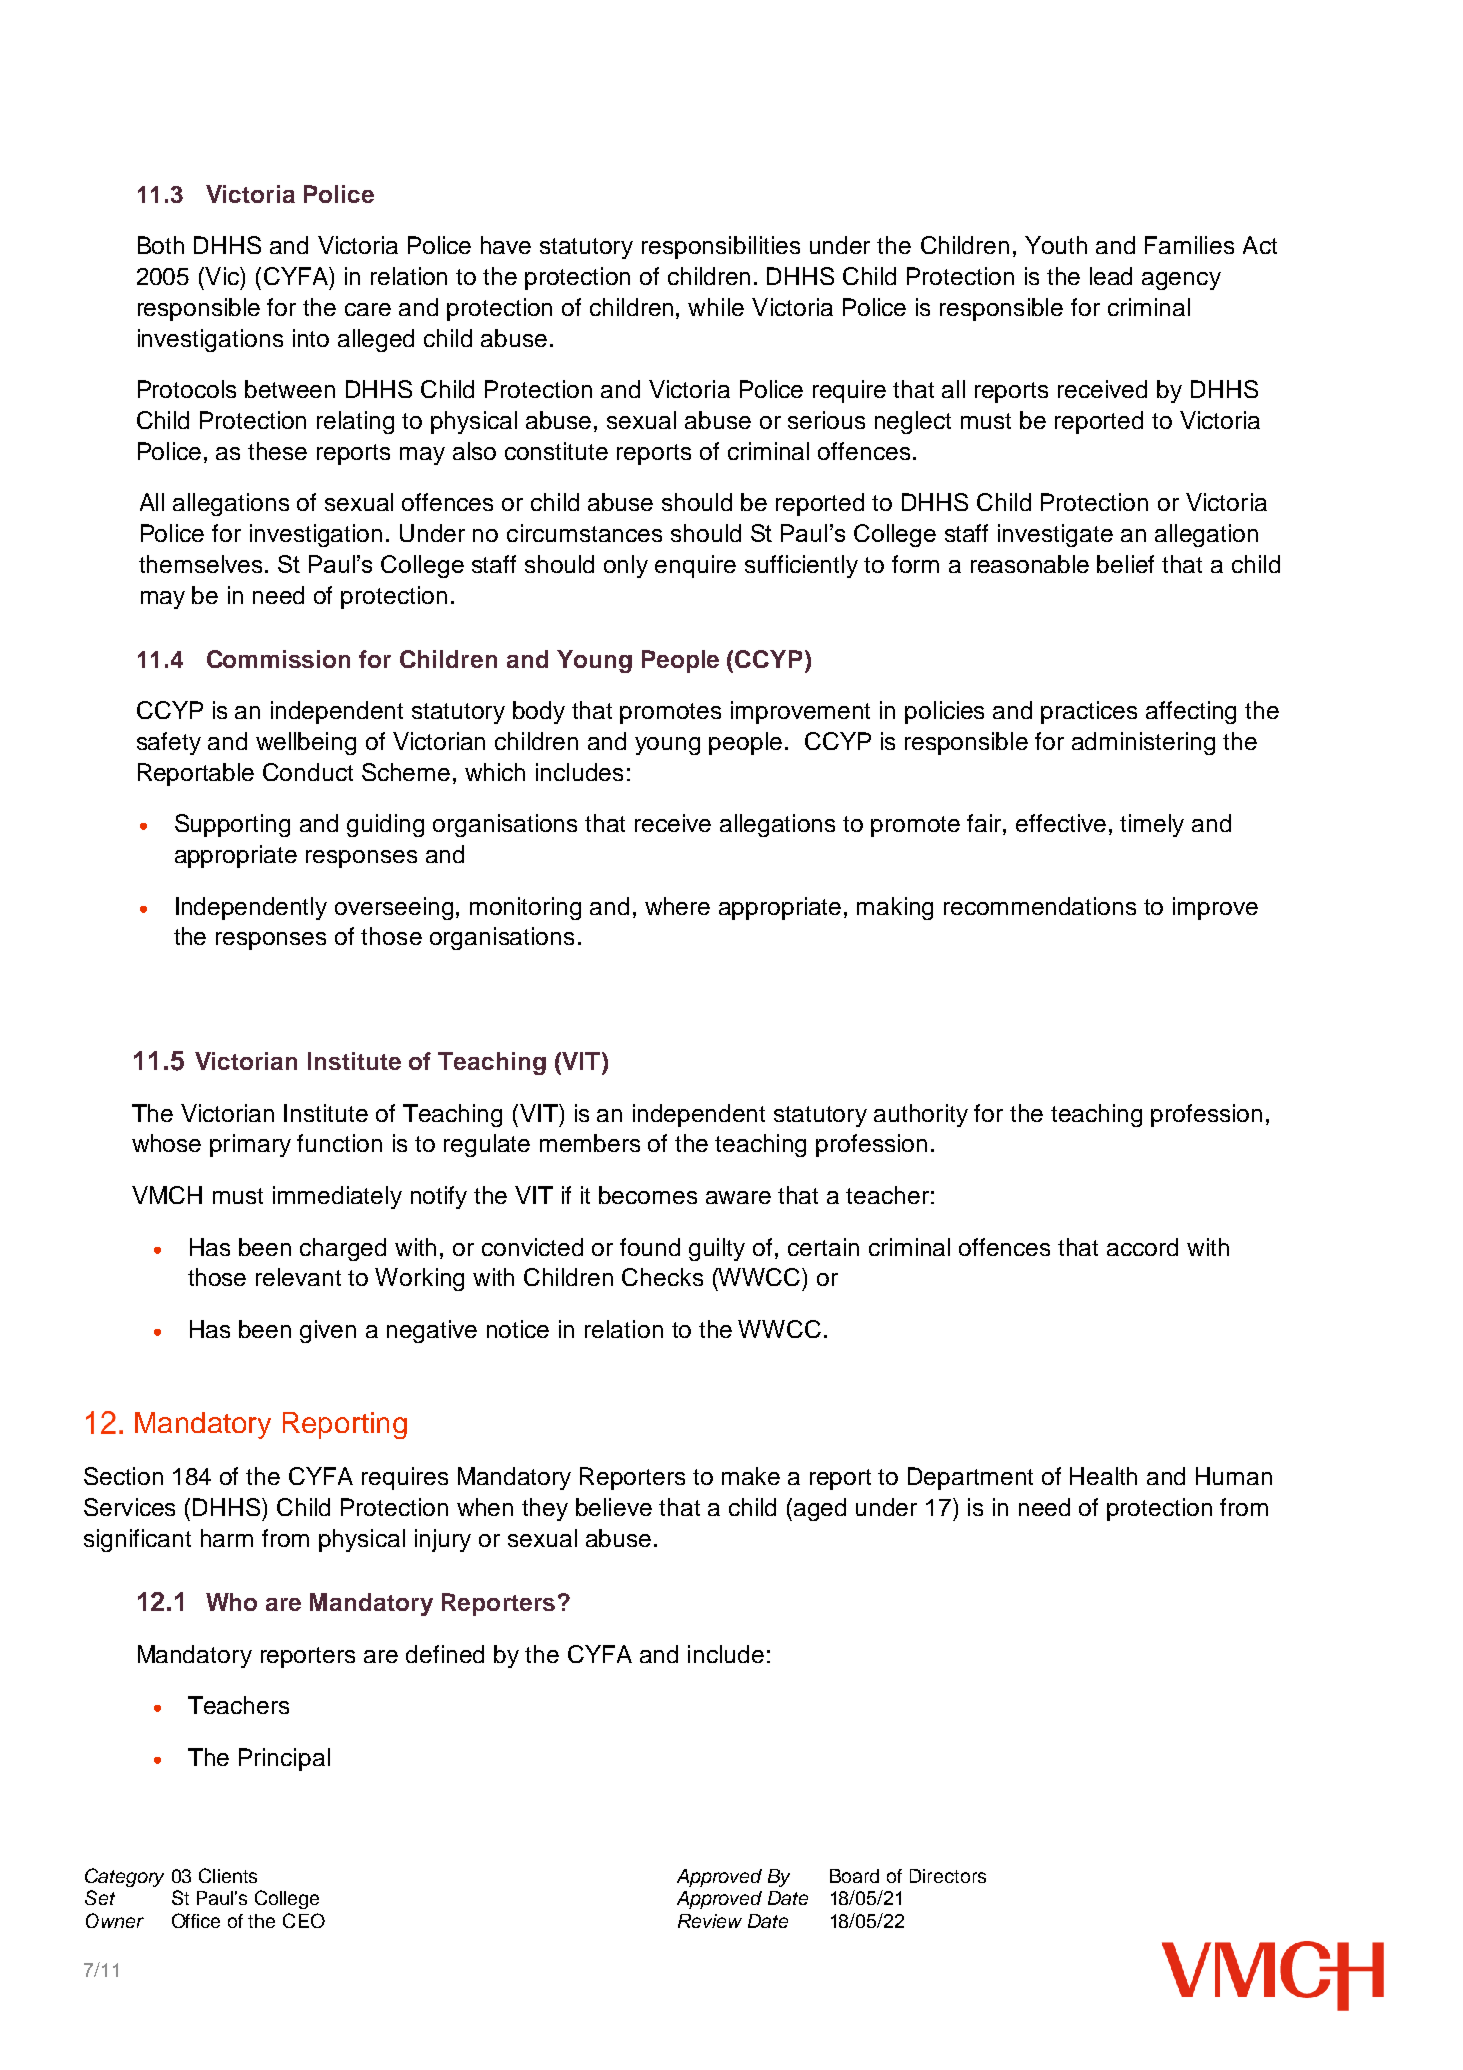 The width and height of the document is (1463, 2070). I want to click on Clients, so click(228, 1875).
